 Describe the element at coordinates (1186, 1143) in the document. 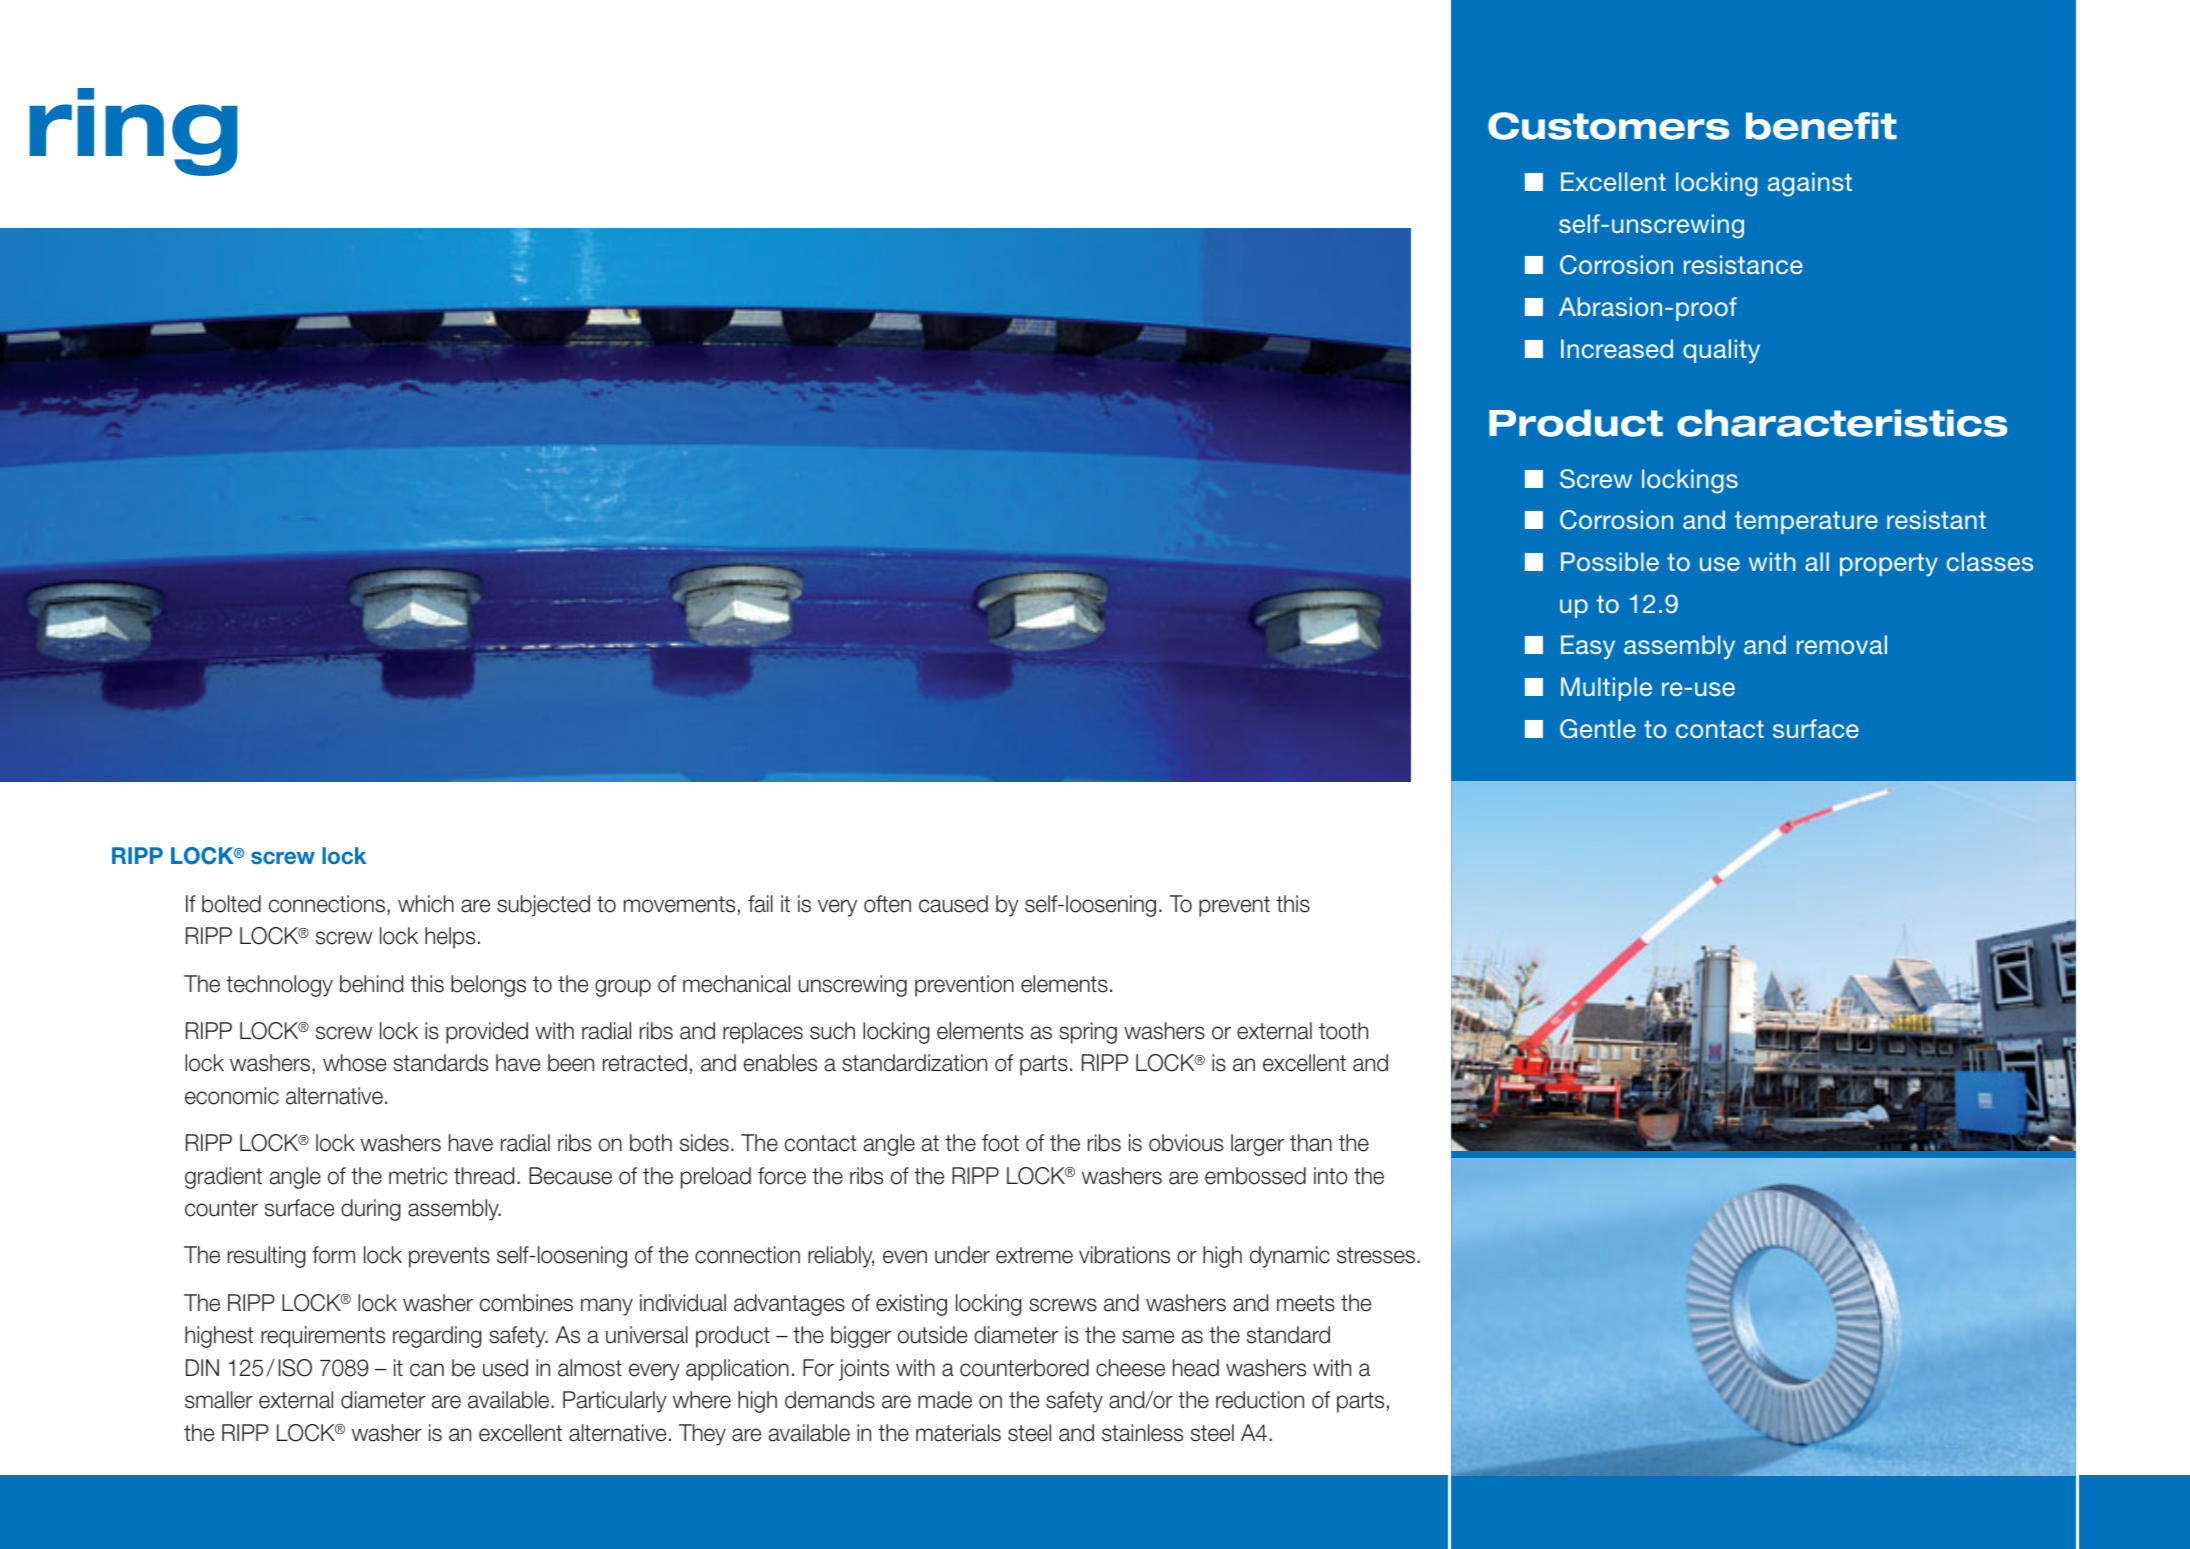

I see `obvious` at that location.
